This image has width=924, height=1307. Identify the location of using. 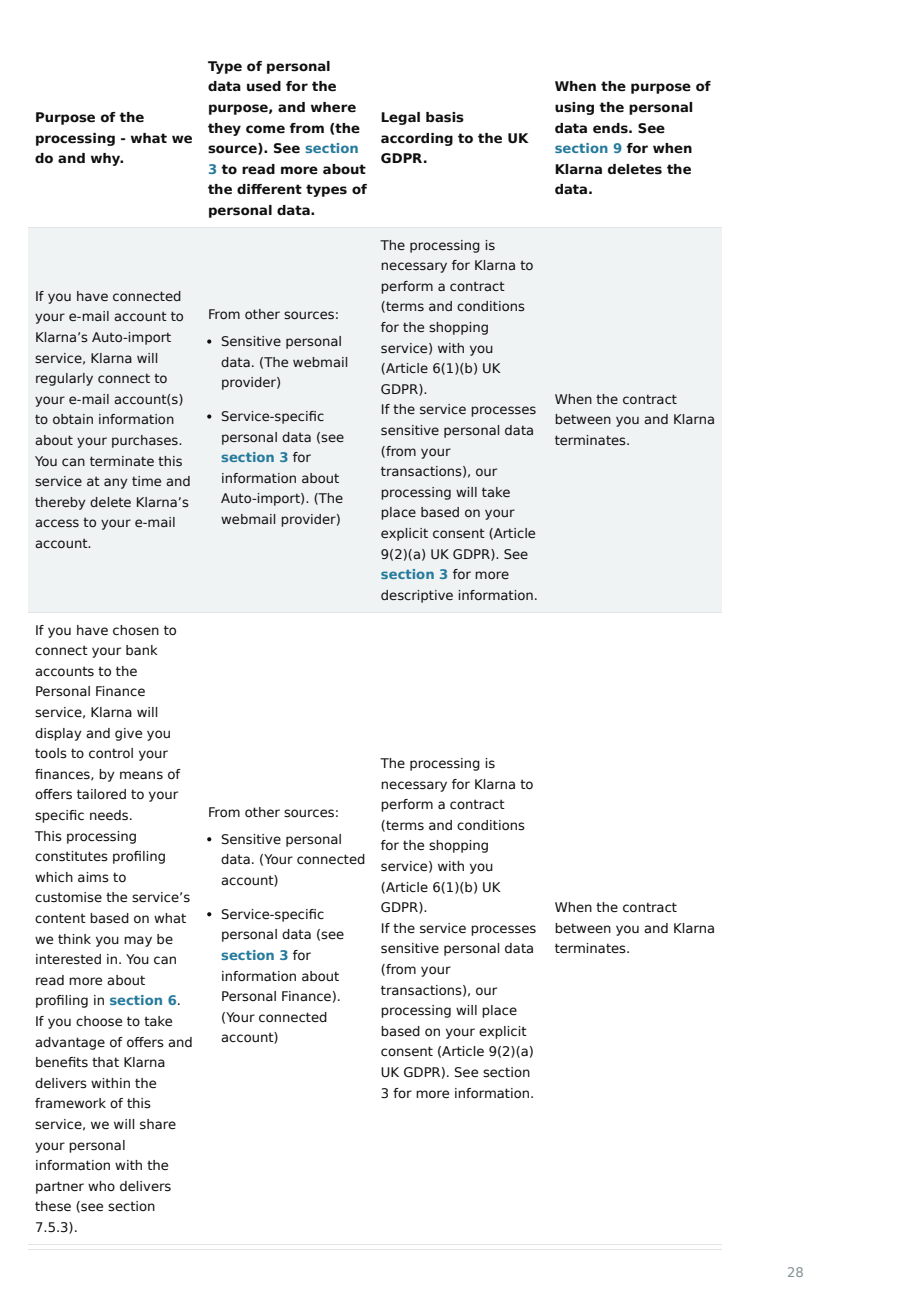
(574, 108).
